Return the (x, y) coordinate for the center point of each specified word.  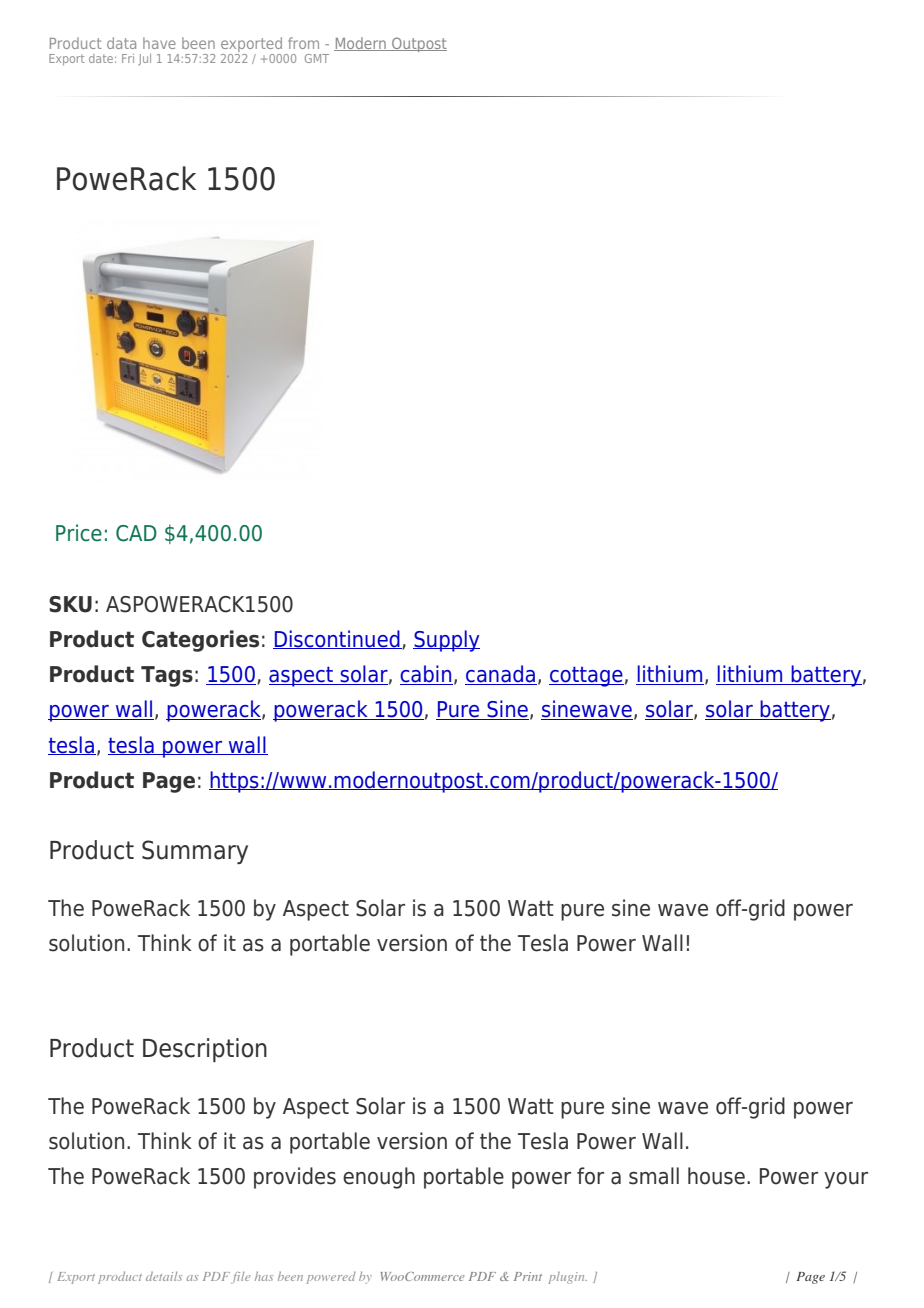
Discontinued (337, 639)
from (303, 43)
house (716, 1176)
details (164, 1276)
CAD (136, 533)
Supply (446, 641)
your (846, 1180)
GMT (317, 58)
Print (528, 1276)
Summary (195, 852)
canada (501, 675)
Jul (144, 59)
